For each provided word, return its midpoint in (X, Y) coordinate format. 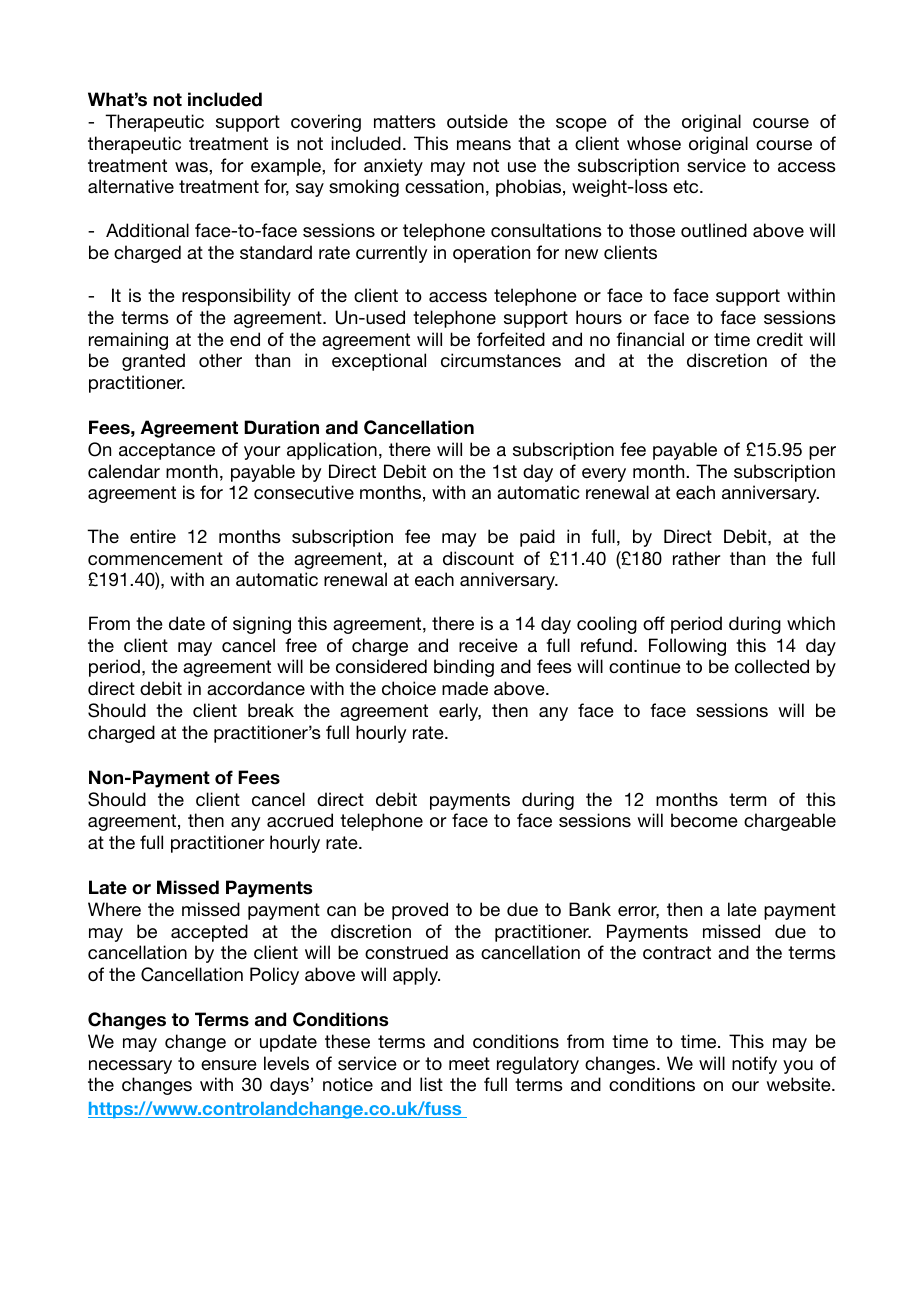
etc (687, 186)
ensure (229, 1065)
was (192, 167)
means (484, 145)
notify (754, 1065)
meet (469, 1063)
